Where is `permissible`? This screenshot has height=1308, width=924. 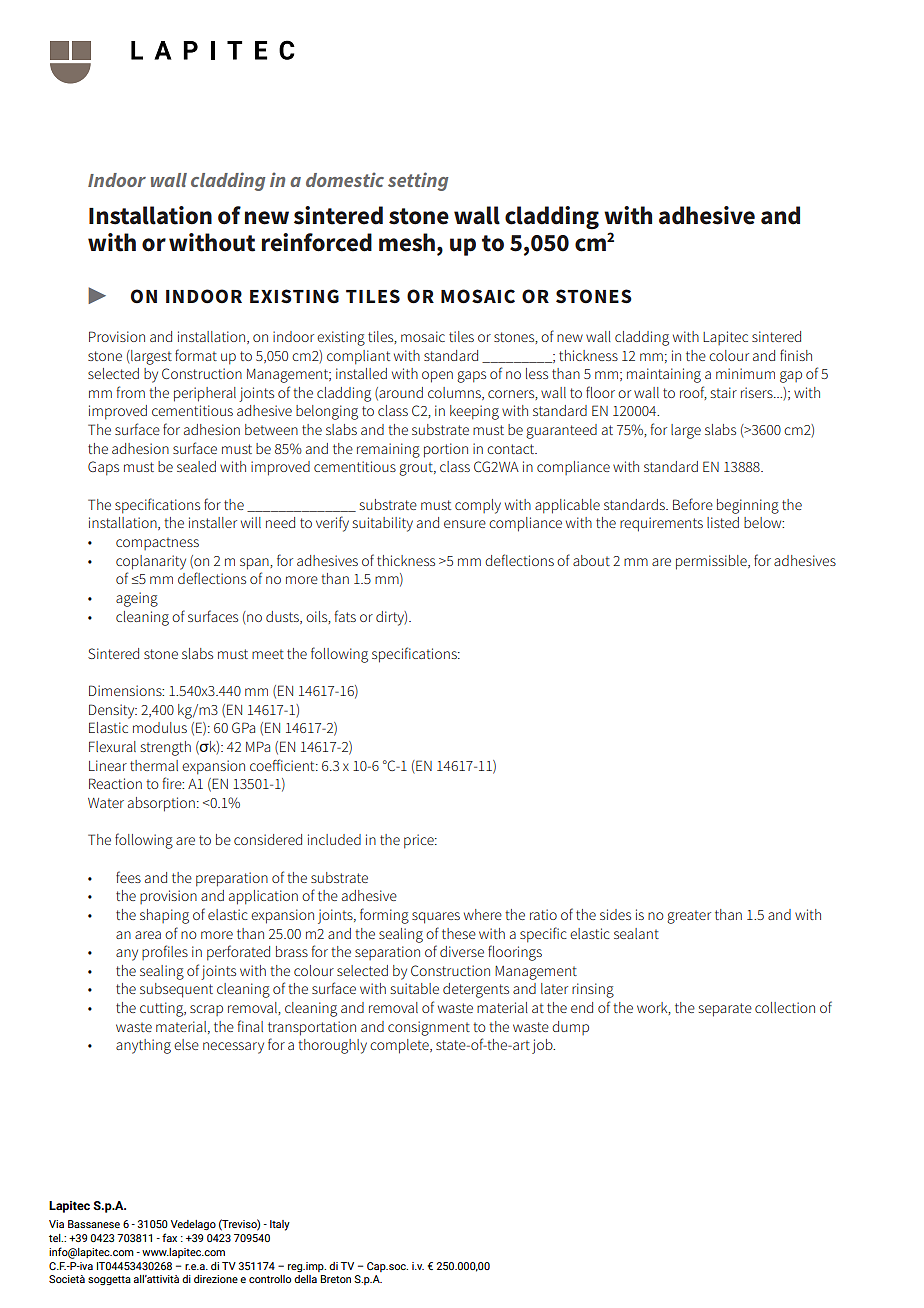
permissible is located at coordinates (712, 562).
